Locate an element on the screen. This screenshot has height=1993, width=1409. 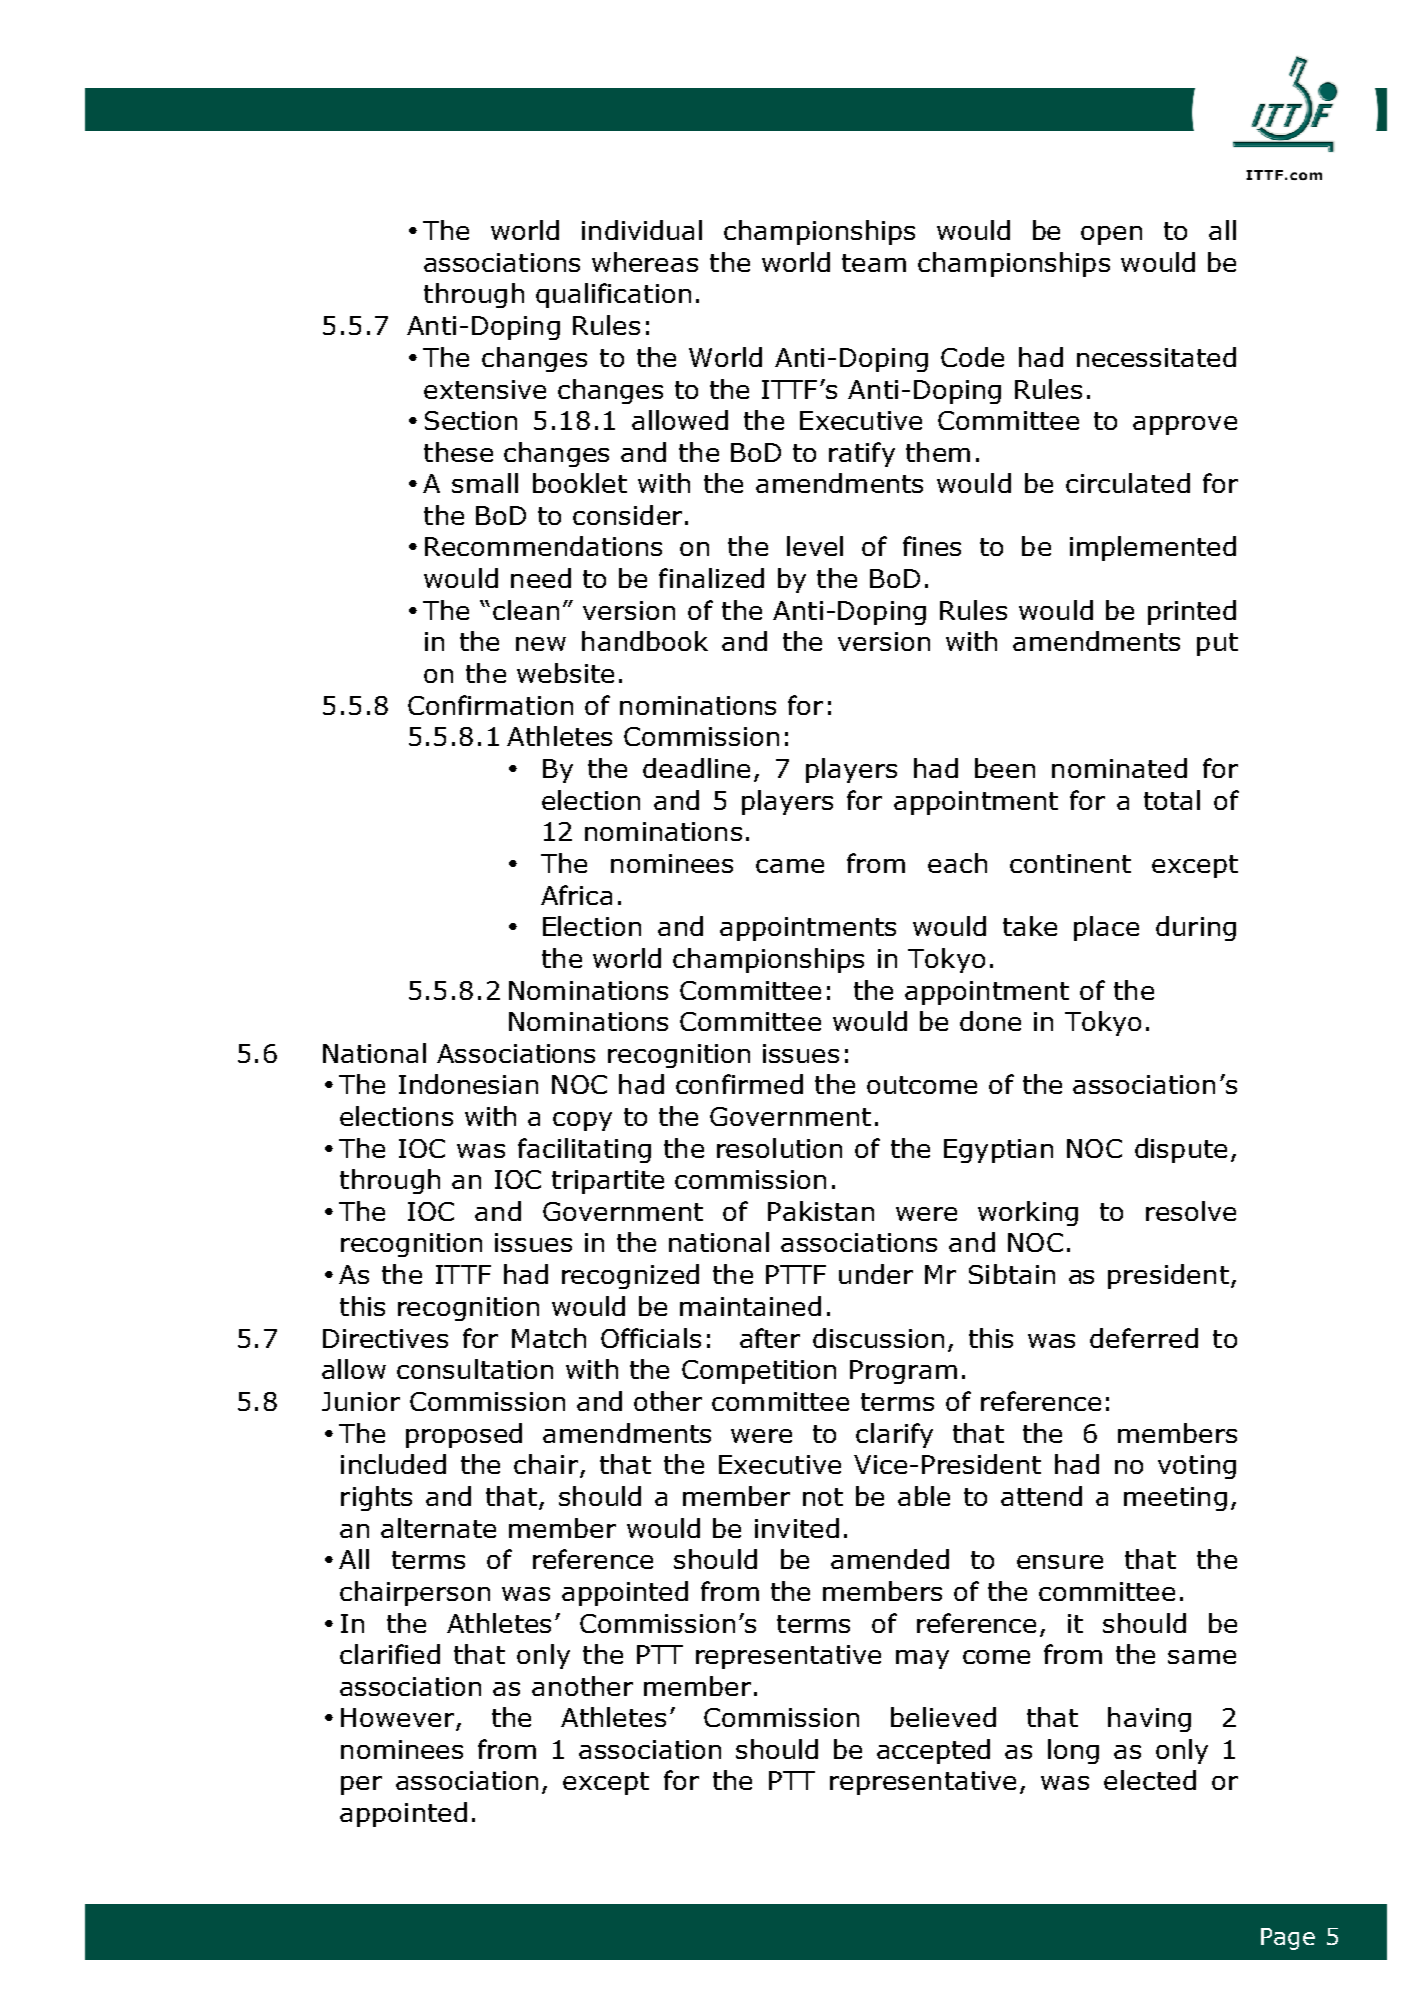
open is located at coordinates (1111, 235).
